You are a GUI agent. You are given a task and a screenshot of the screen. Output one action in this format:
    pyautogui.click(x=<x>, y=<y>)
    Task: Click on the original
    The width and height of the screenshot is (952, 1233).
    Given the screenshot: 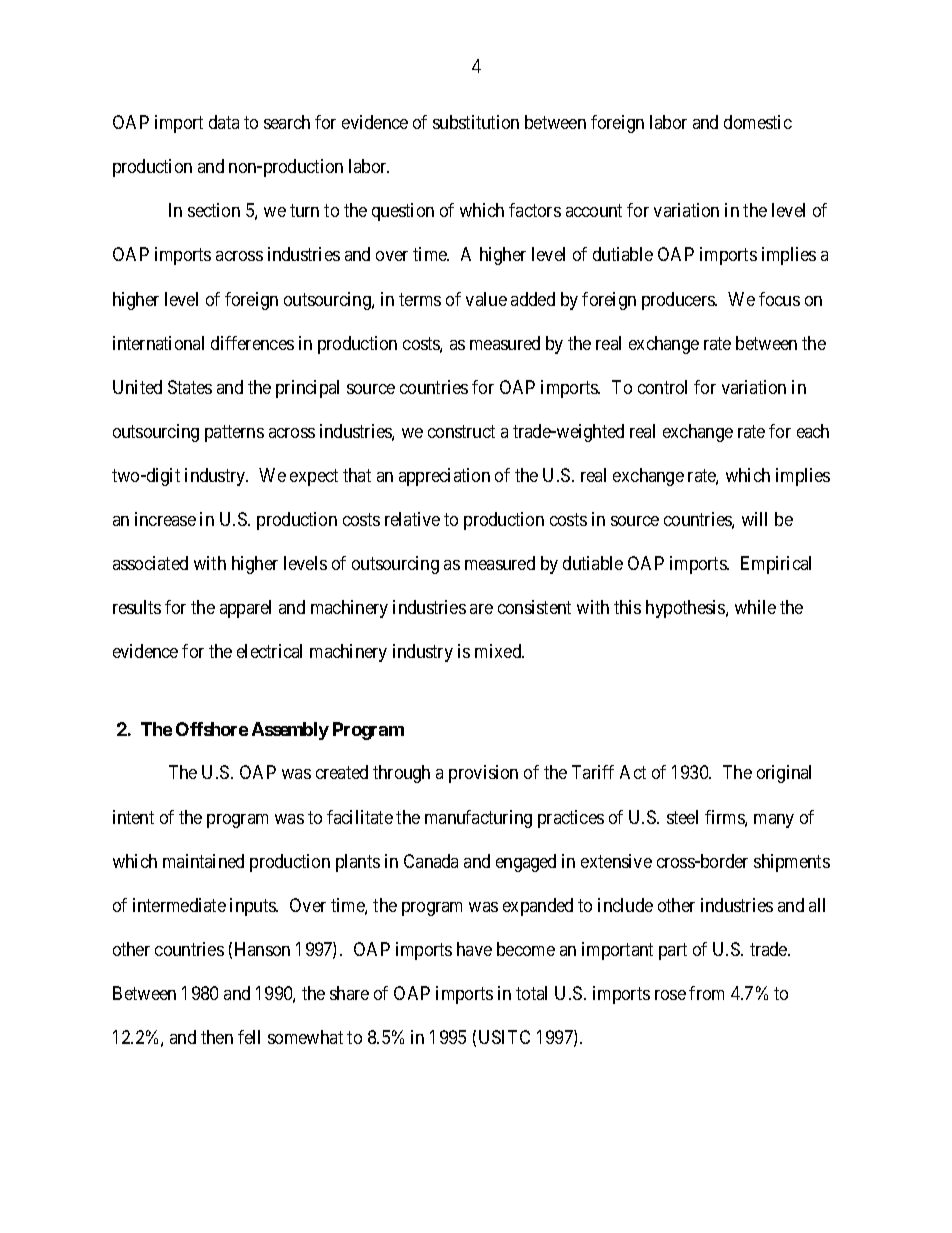 What is the action you would take?
    pyautogui.click(x=784, y=774)
